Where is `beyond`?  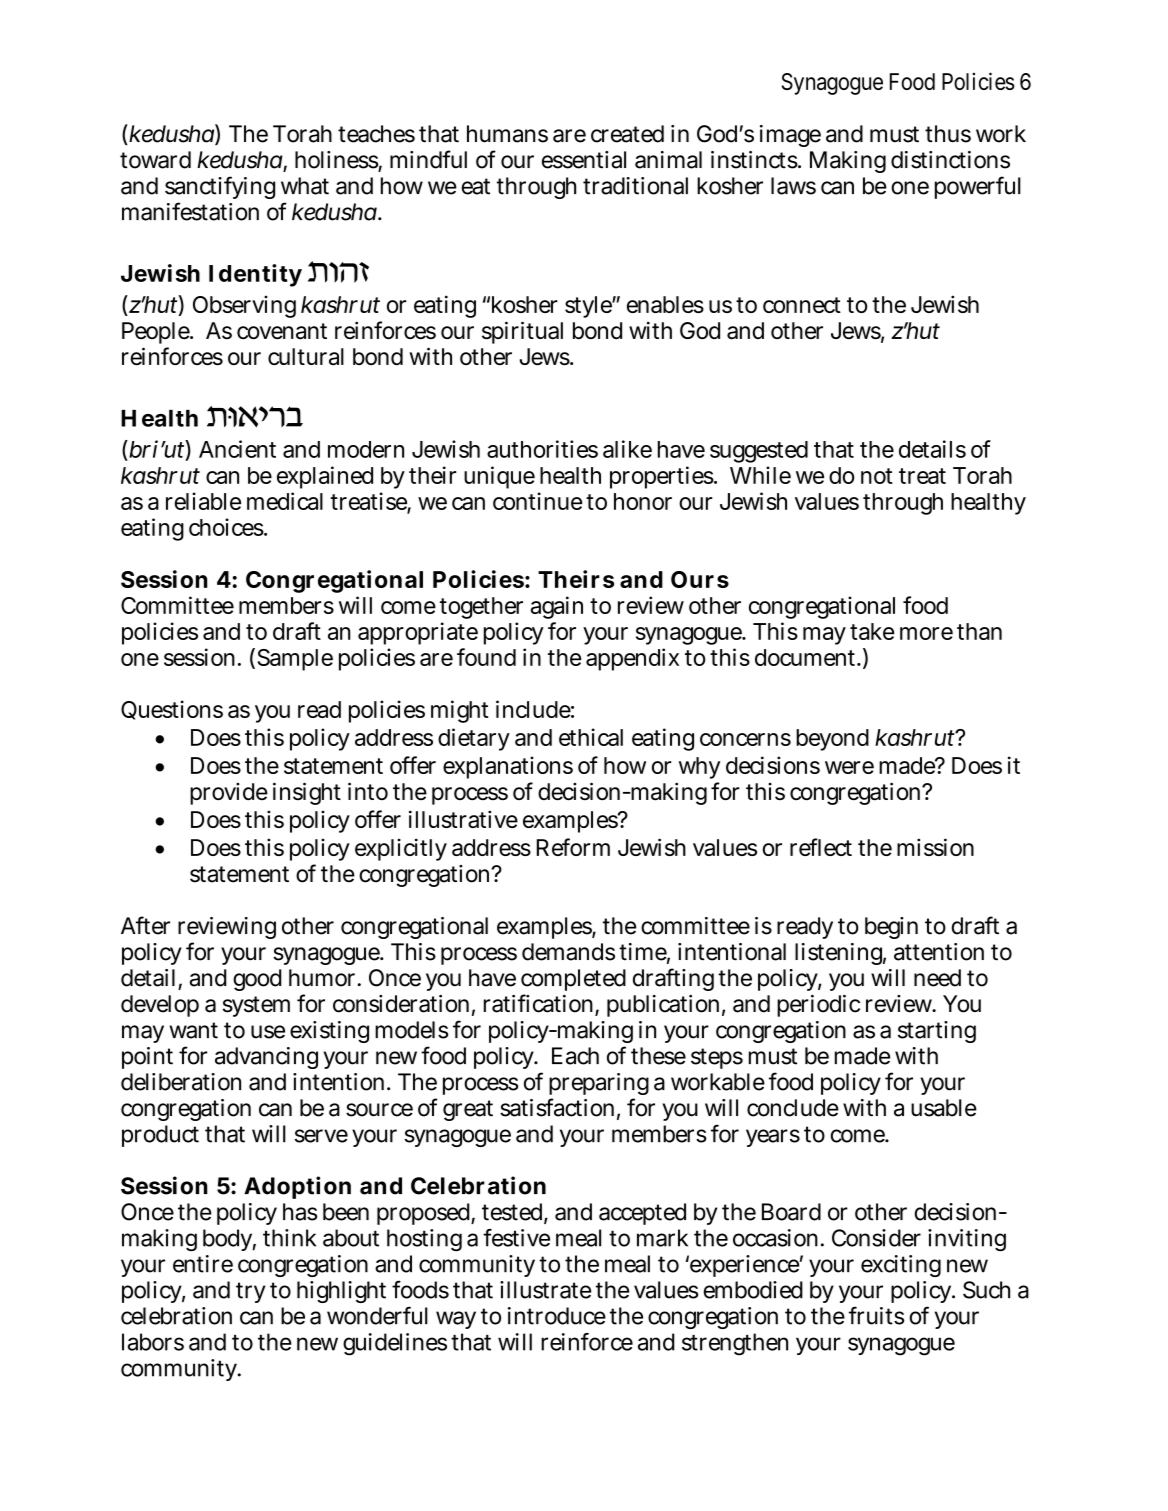 beyond is located at coordinates (832, 740).
